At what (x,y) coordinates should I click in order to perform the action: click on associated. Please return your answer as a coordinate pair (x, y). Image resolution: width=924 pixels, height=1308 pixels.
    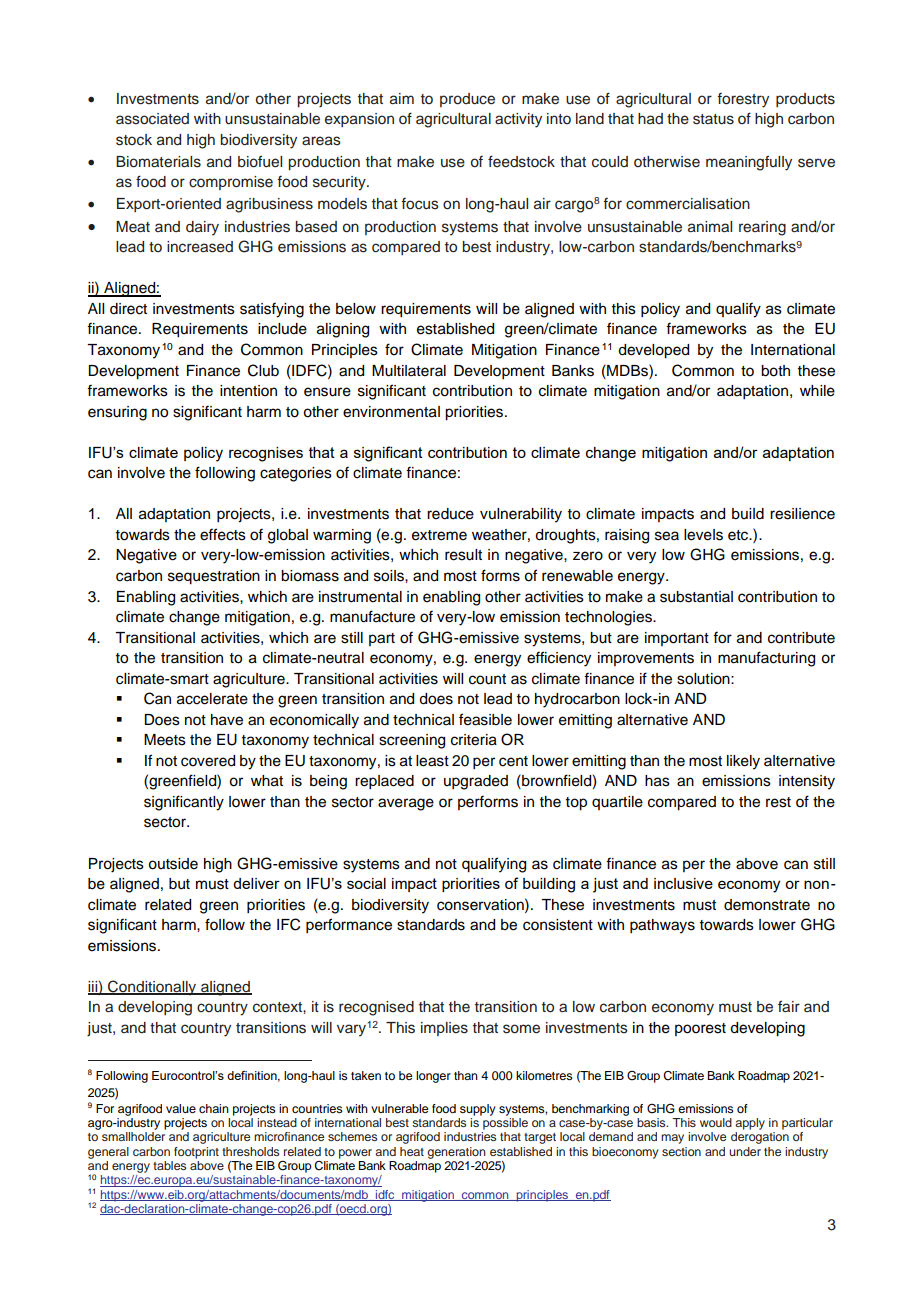
    Looking at the image, I should click on (152, 119).
